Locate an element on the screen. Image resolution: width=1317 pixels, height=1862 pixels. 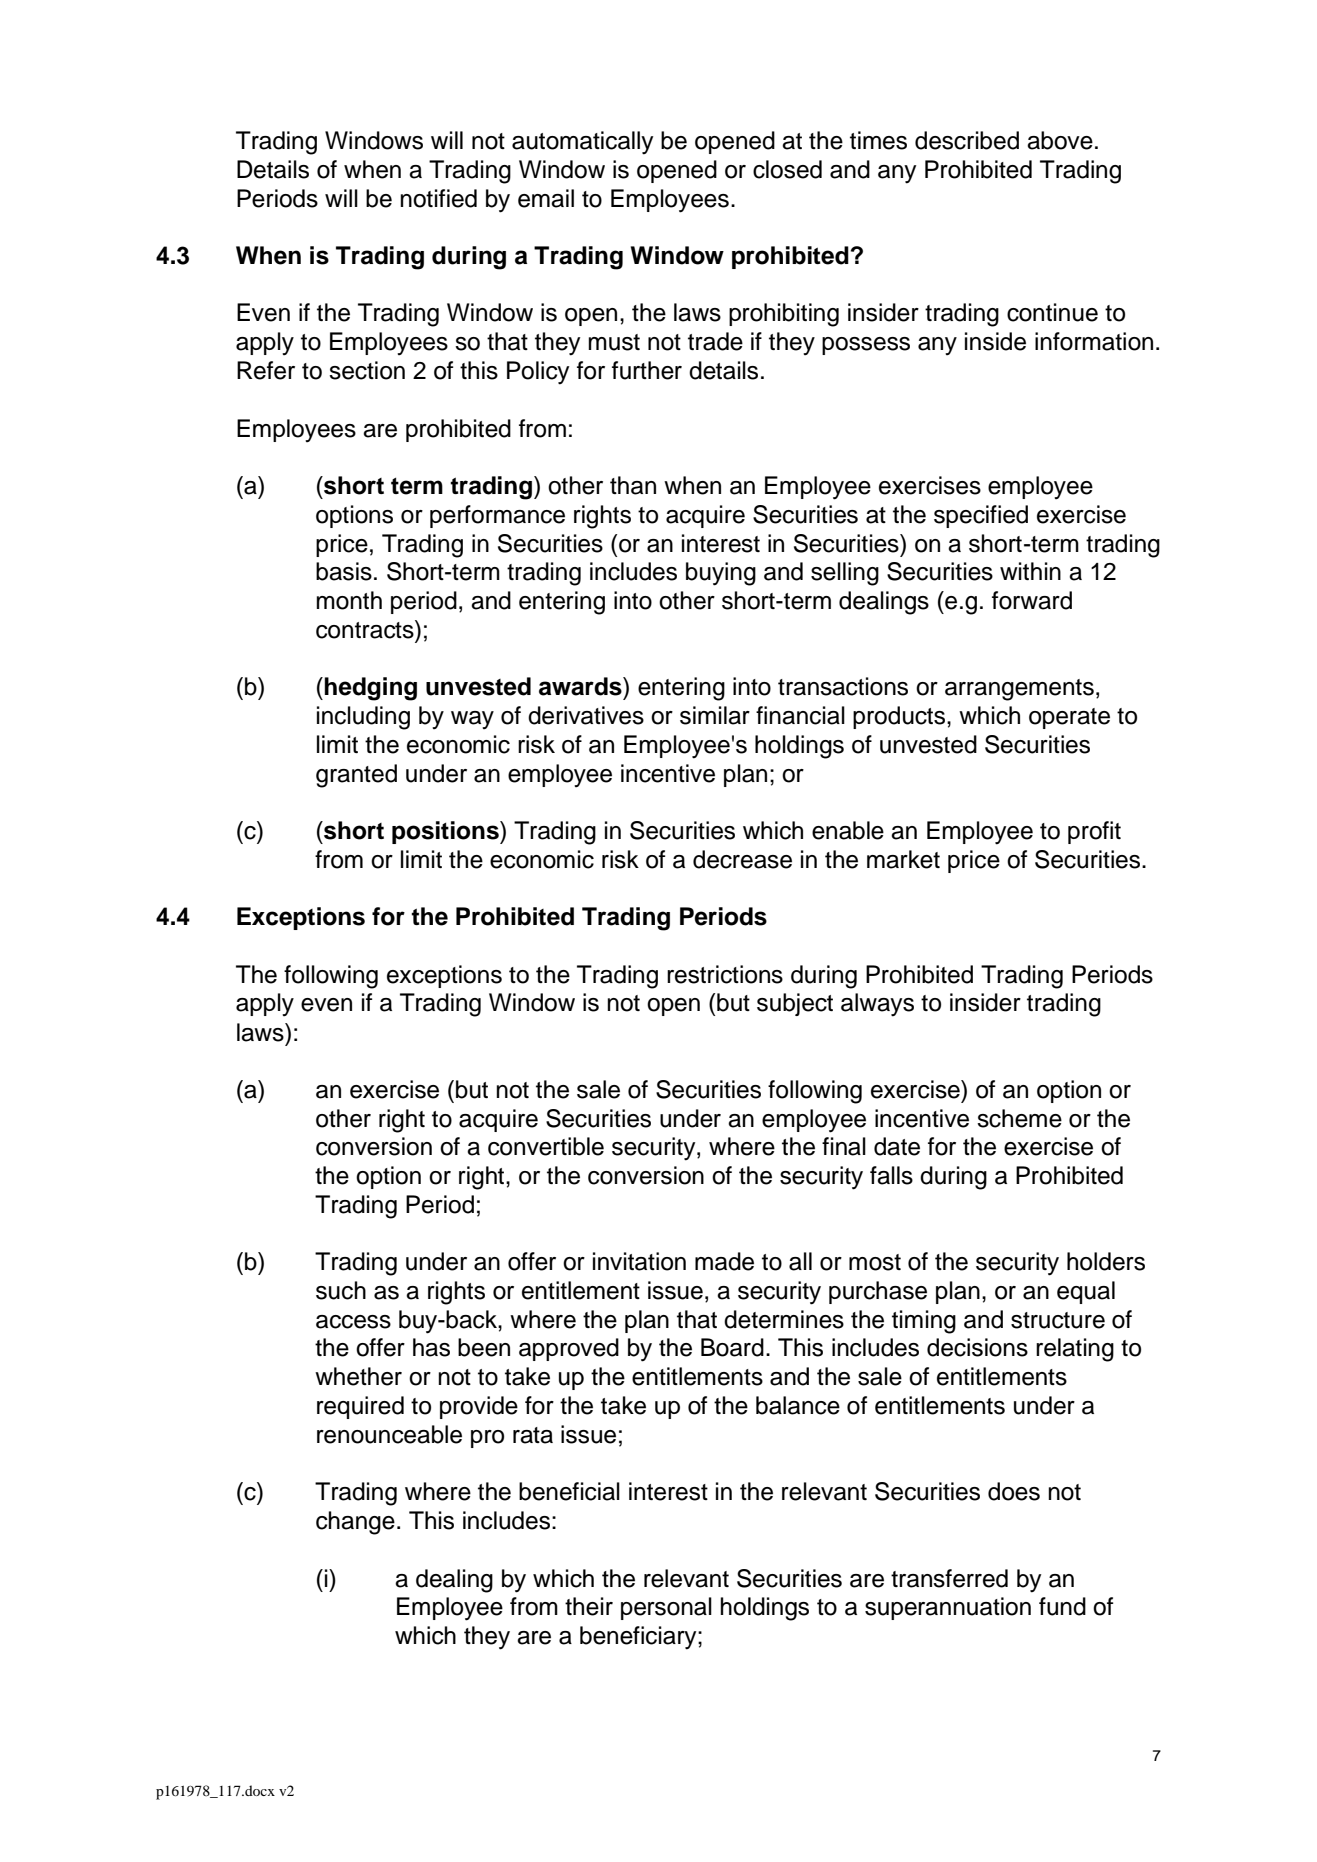
change is located at coordinates (355, 1523).
